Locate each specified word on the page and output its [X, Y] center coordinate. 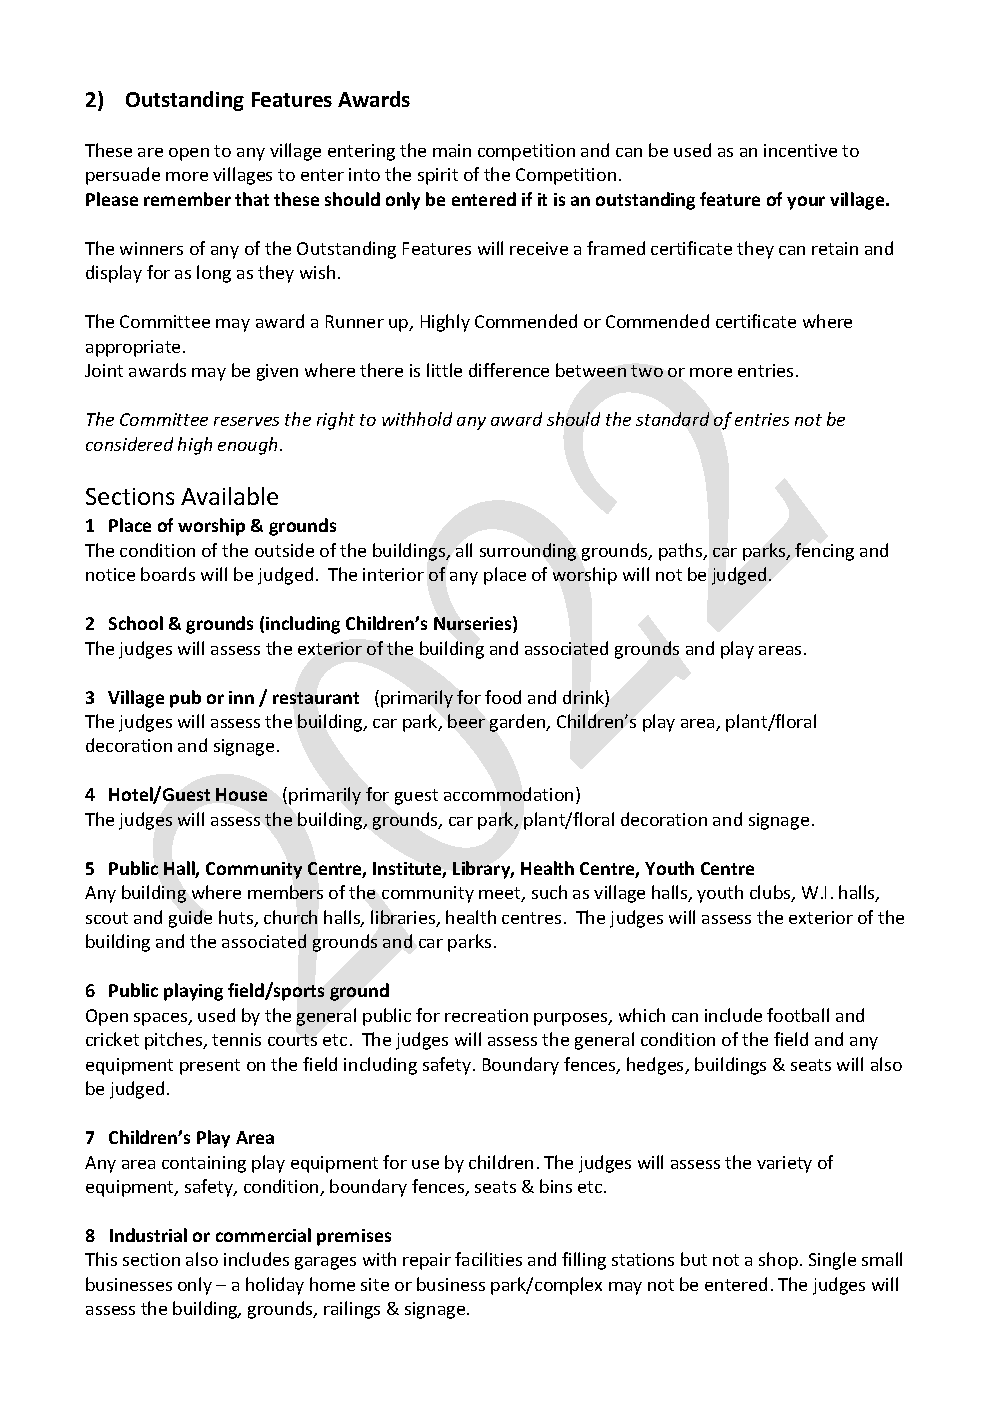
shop [778, 1261]
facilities [488, 1259]
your [806, 203]
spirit [438, 176]
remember [187, 199]
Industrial [148, 1235]
